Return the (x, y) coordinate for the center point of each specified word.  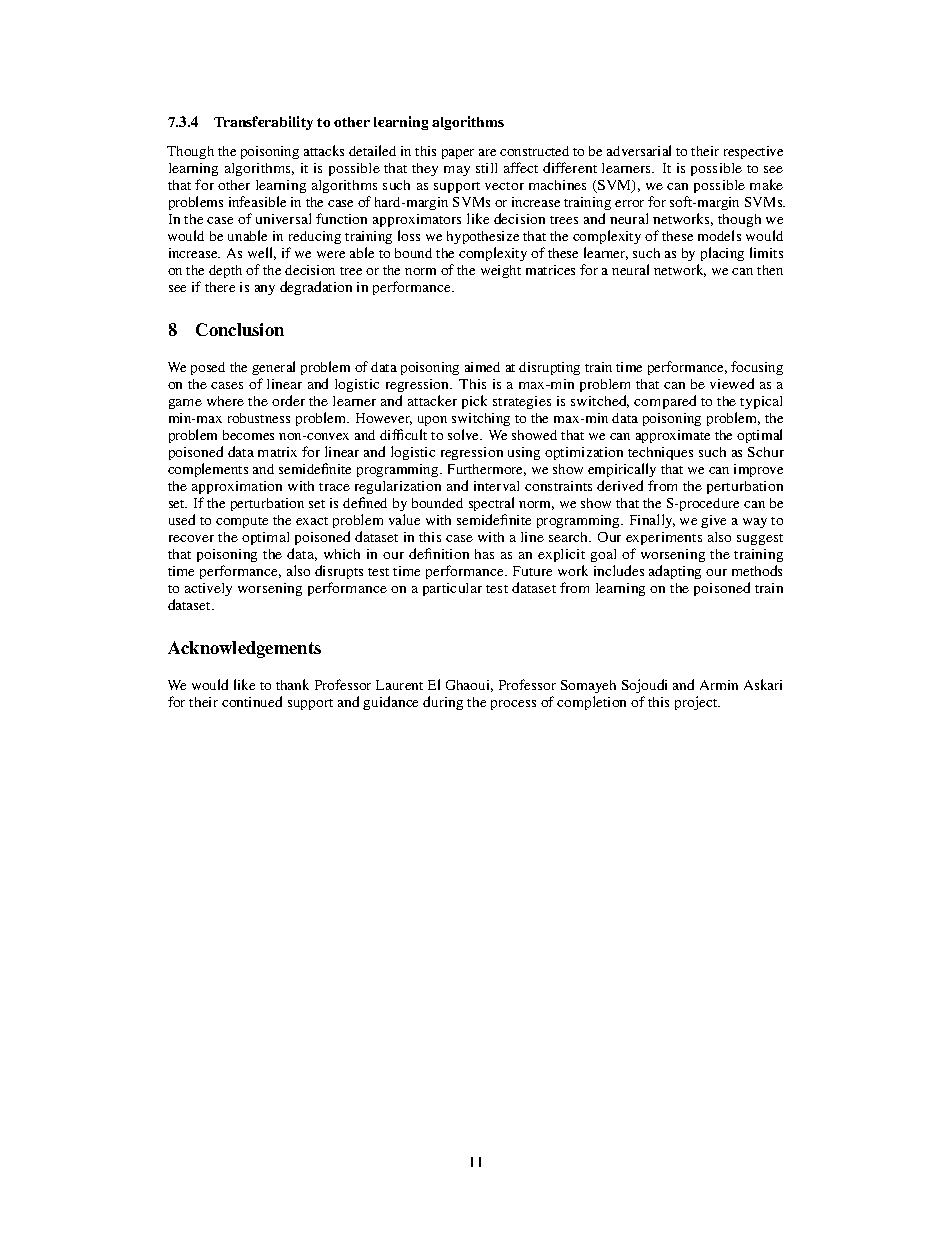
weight (501, 271)
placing (722, 254)
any (265, 290)
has (484, 554)
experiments (664, 538)
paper (458, 154)
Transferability (263, 123)
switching (481, 419)
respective (753, 152)
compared (665, 402)
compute (242, 522)
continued (252, 701)
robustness (259, 418)
